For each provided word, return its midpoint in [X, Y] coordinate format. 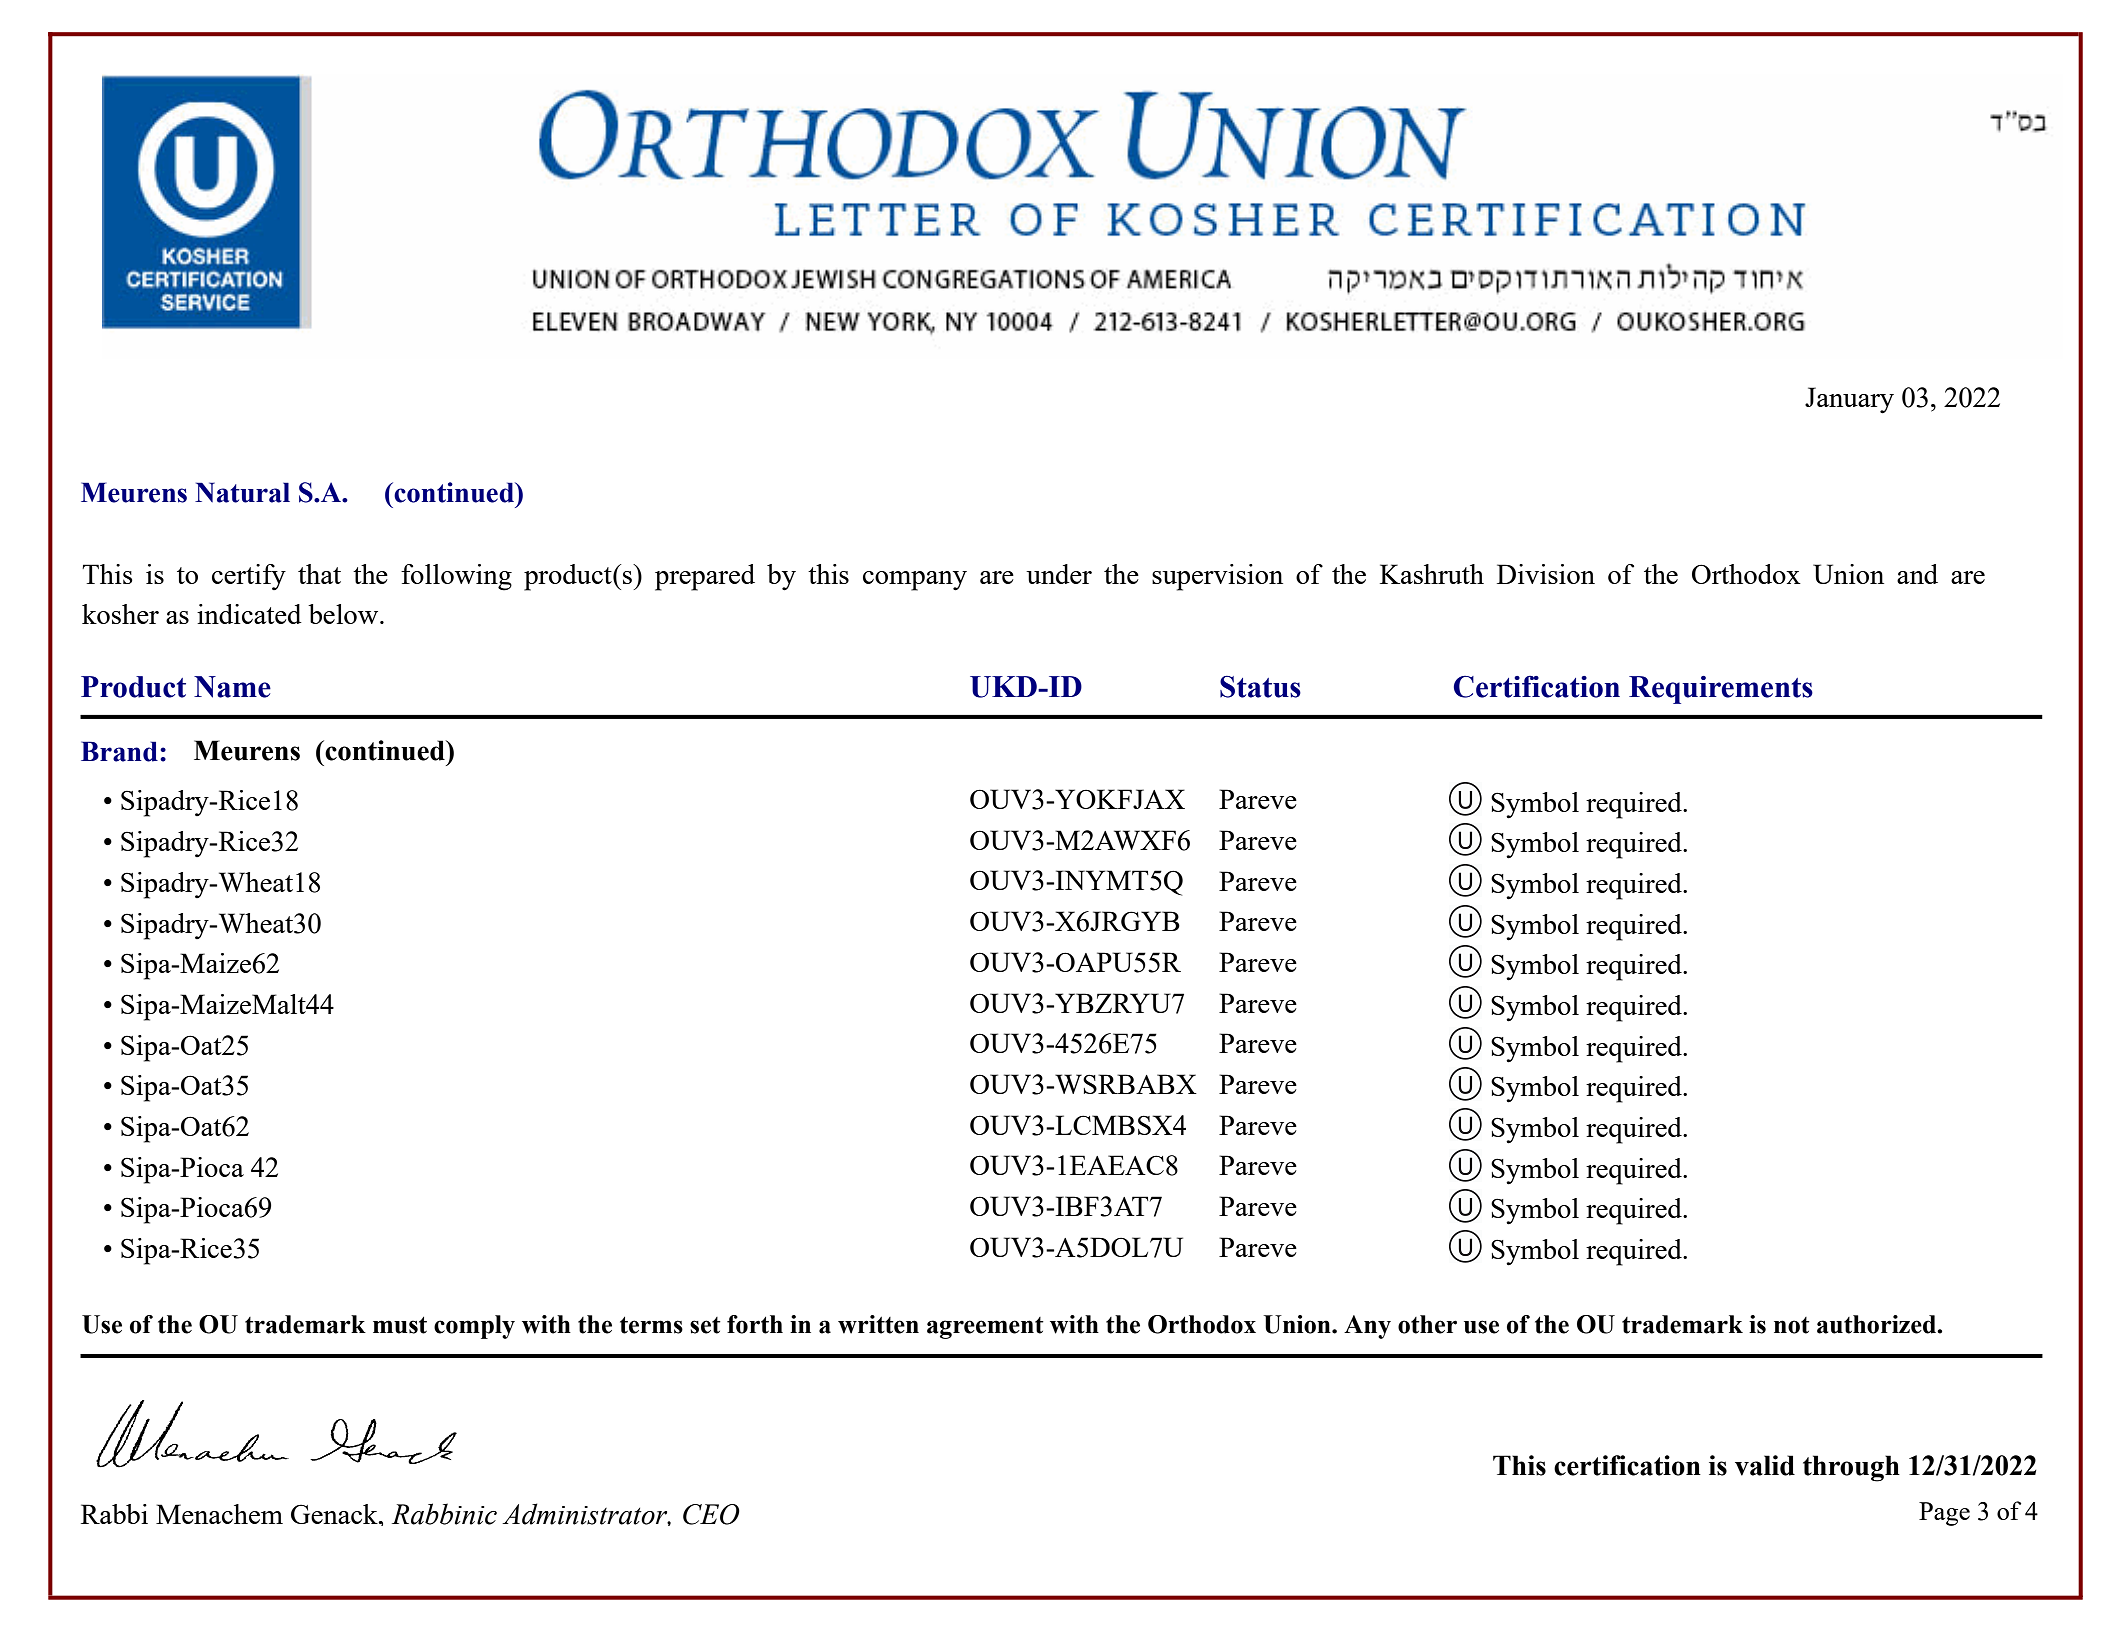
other [1427, 1324]
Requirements [1721, 690]
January [1849, 400]
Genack [335, 1514]
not [1792, 1325]
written [878, 1324]
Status [1260, 687]
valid [1765, 1465]
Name [232, 687]
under [1059, 574]
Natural [242, 492]
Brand [119, 751]
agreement [985, 1328]
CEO [711, 1514]
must [400, 1325]
